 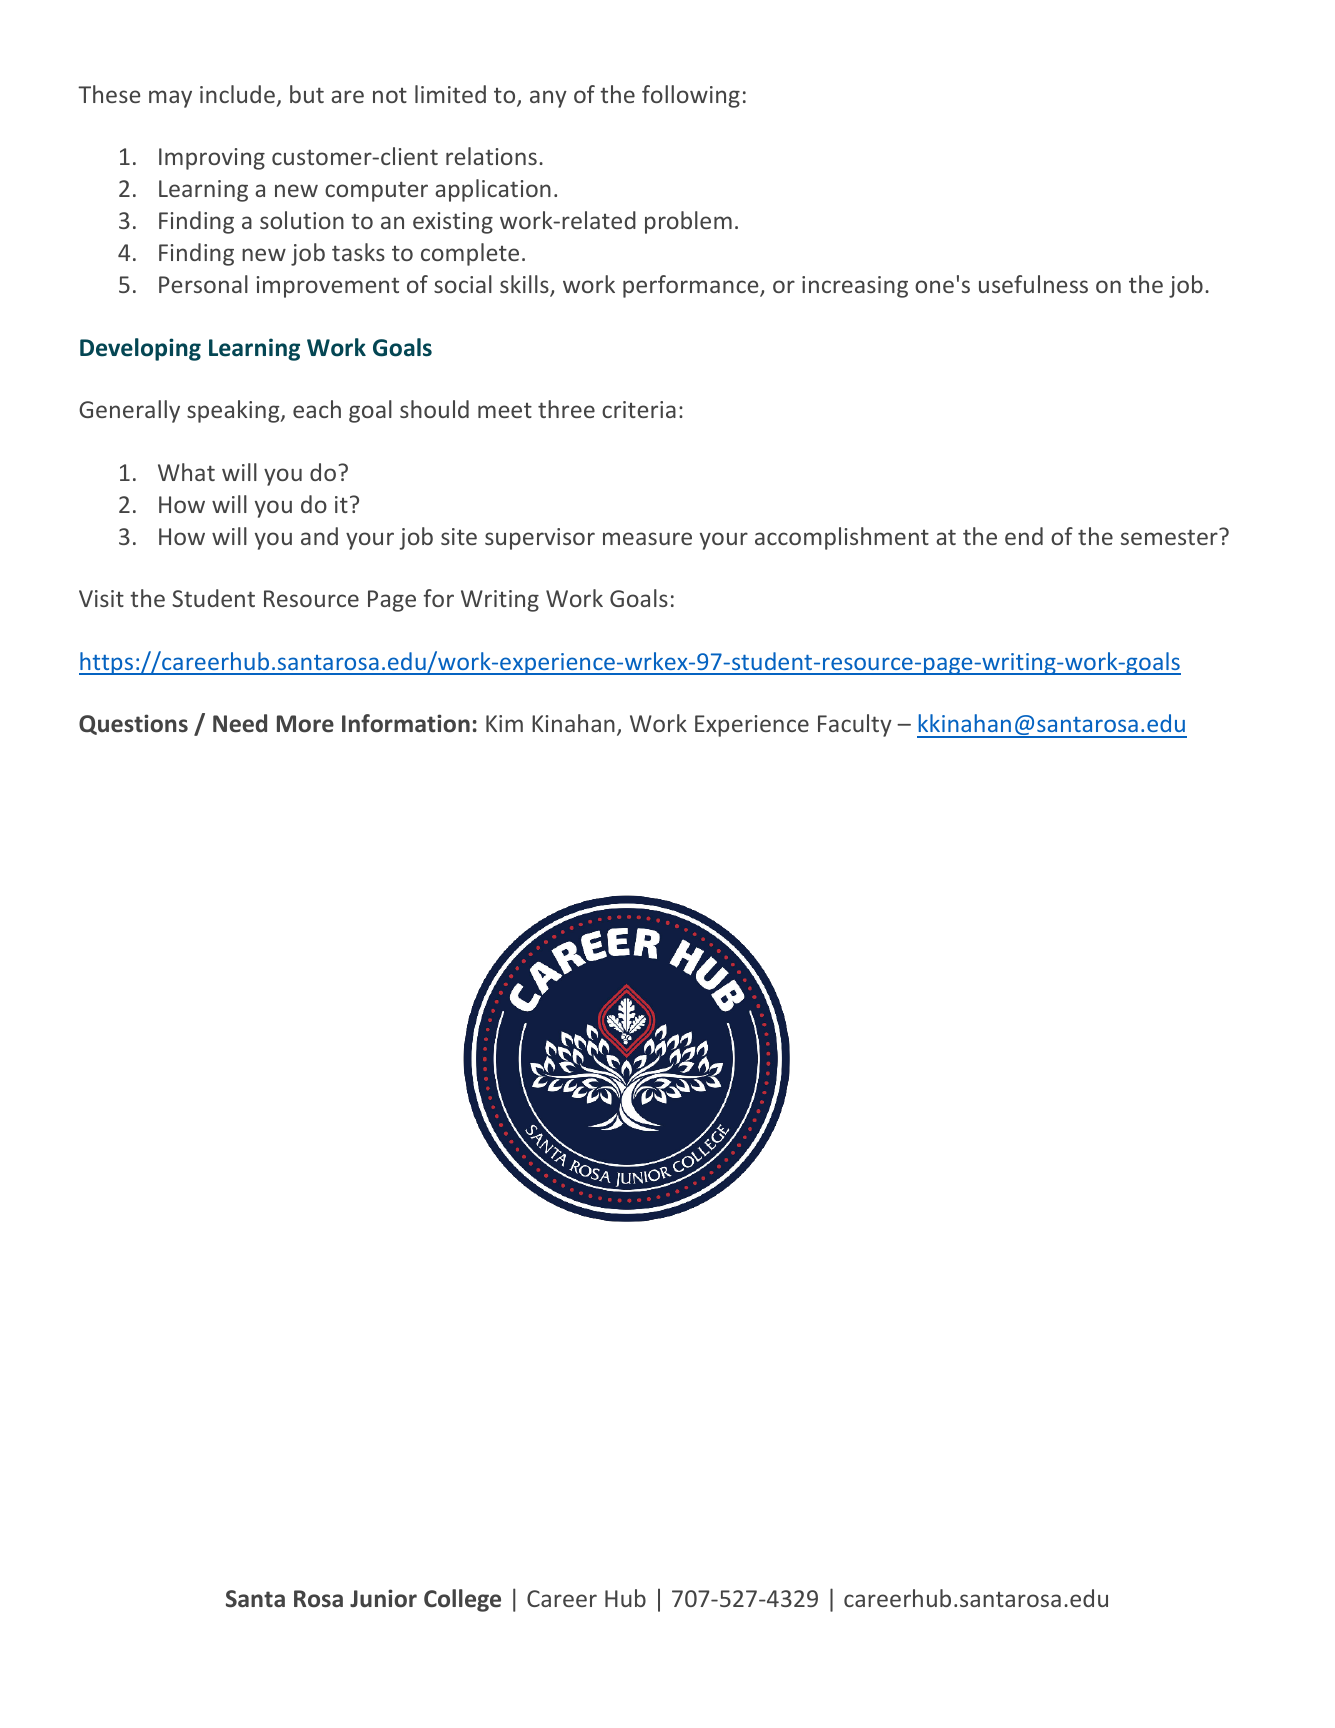 What do you see at coordinates (462, 1600) in the page?
I see `College` at bounding box center [462, 1600].
